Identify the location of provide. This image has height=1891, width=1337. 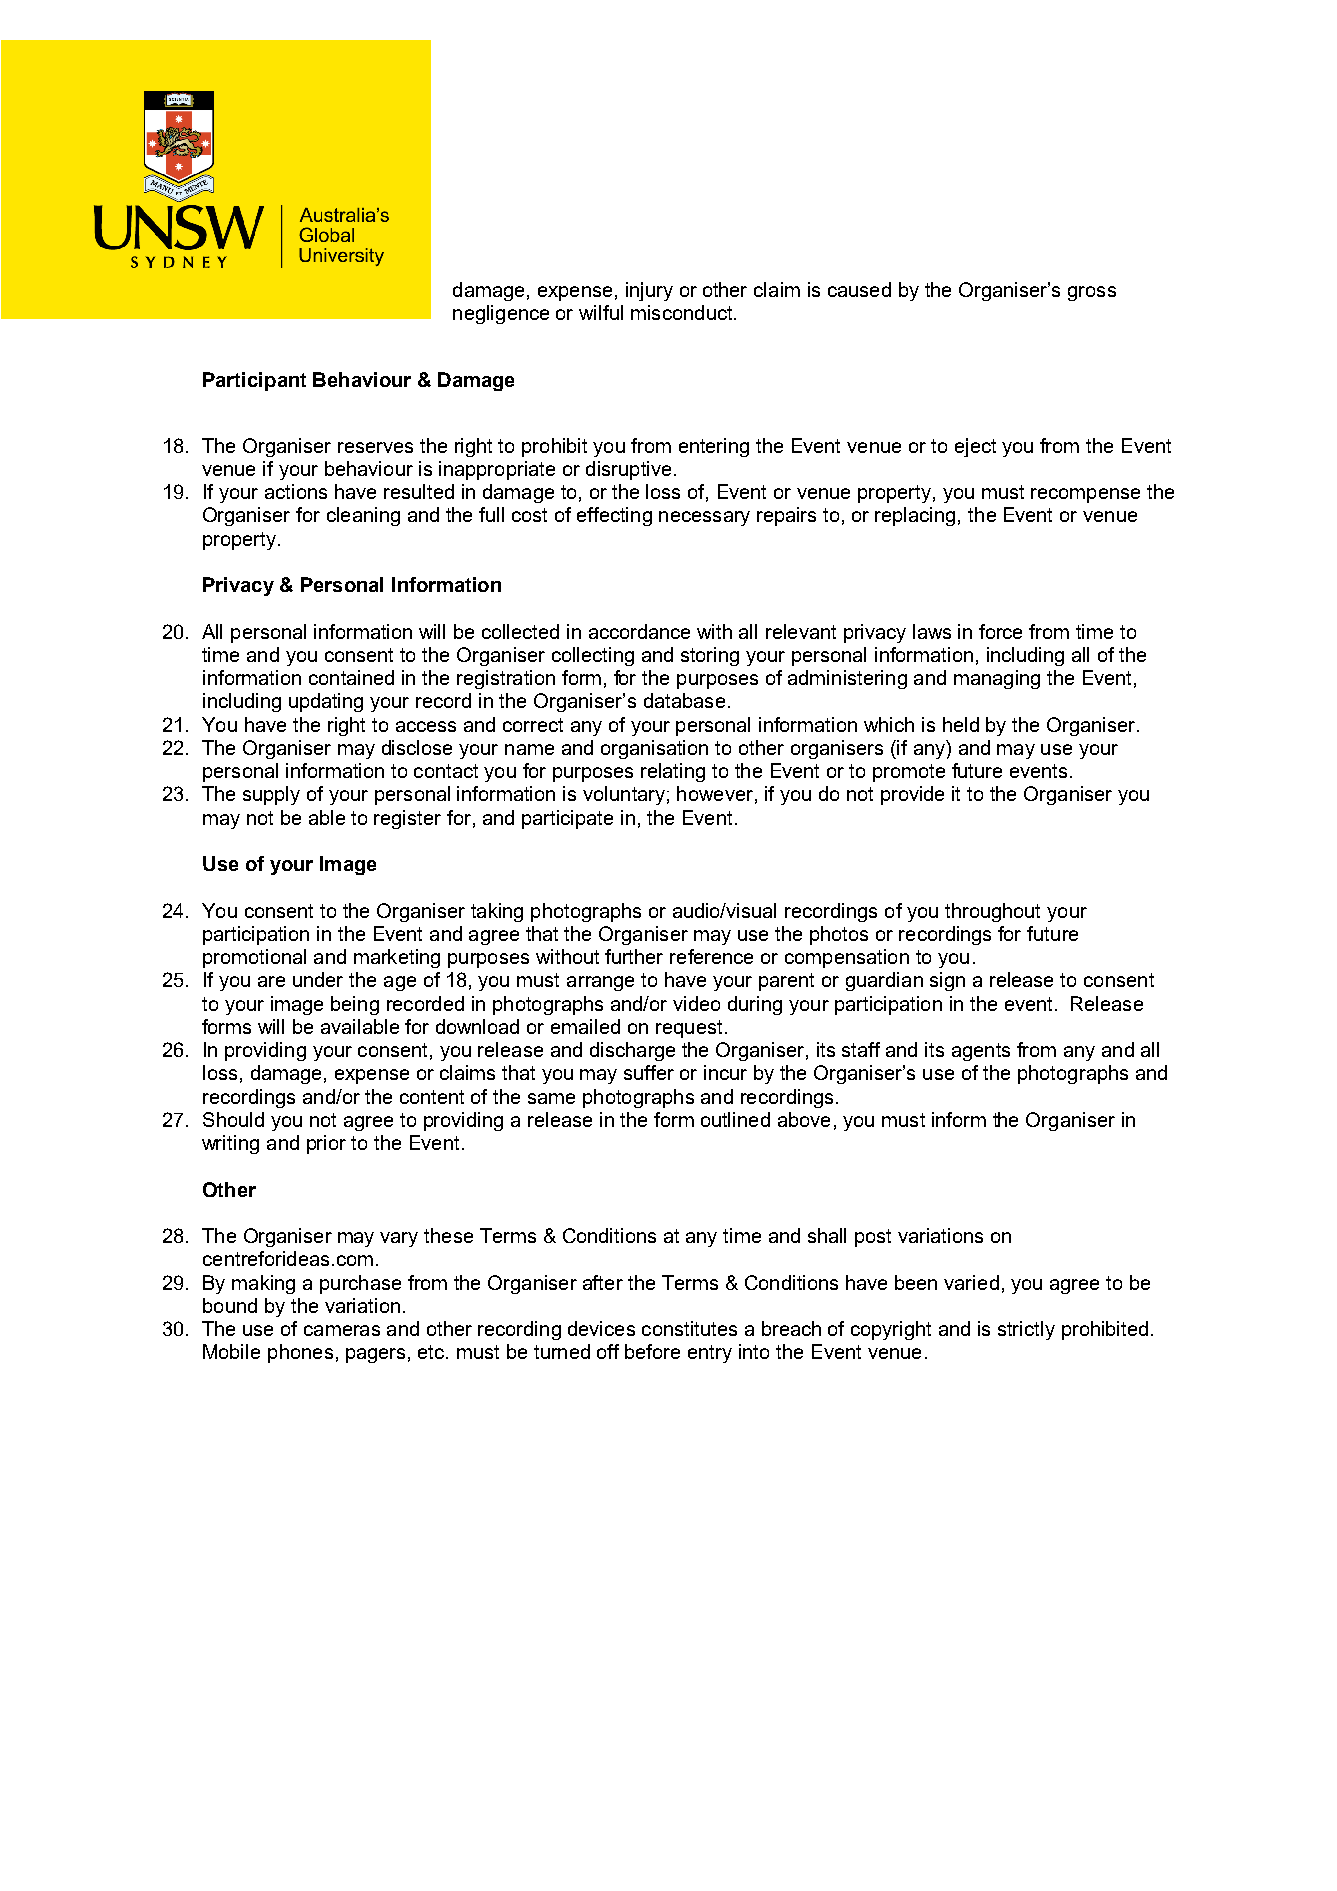
(912, 795).
